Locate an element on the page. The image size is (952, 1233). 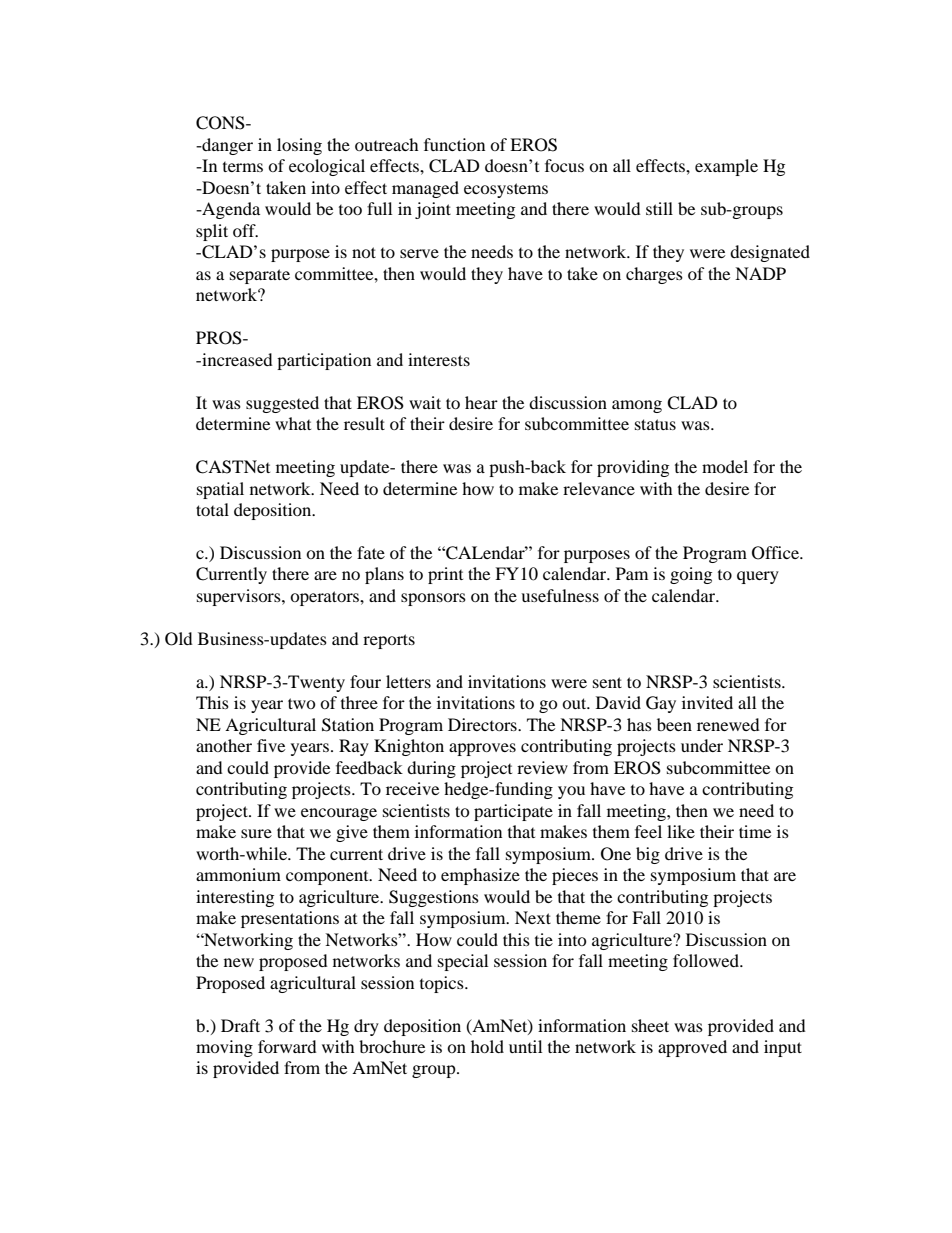
print is located at coordinates (445, 575).
